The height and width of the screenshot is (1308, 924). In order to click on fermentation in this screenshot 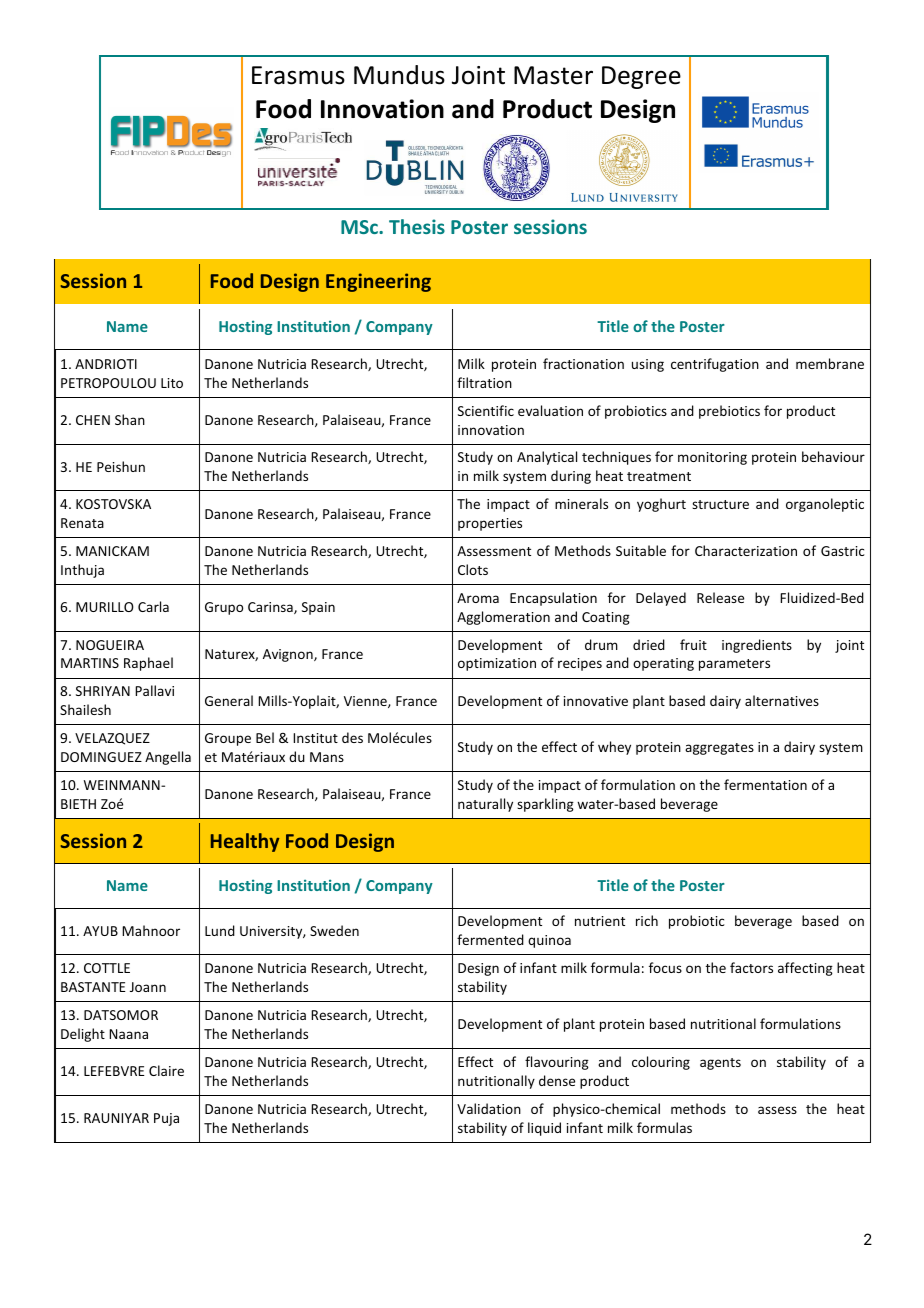, I will do `click(765, 784)`.
